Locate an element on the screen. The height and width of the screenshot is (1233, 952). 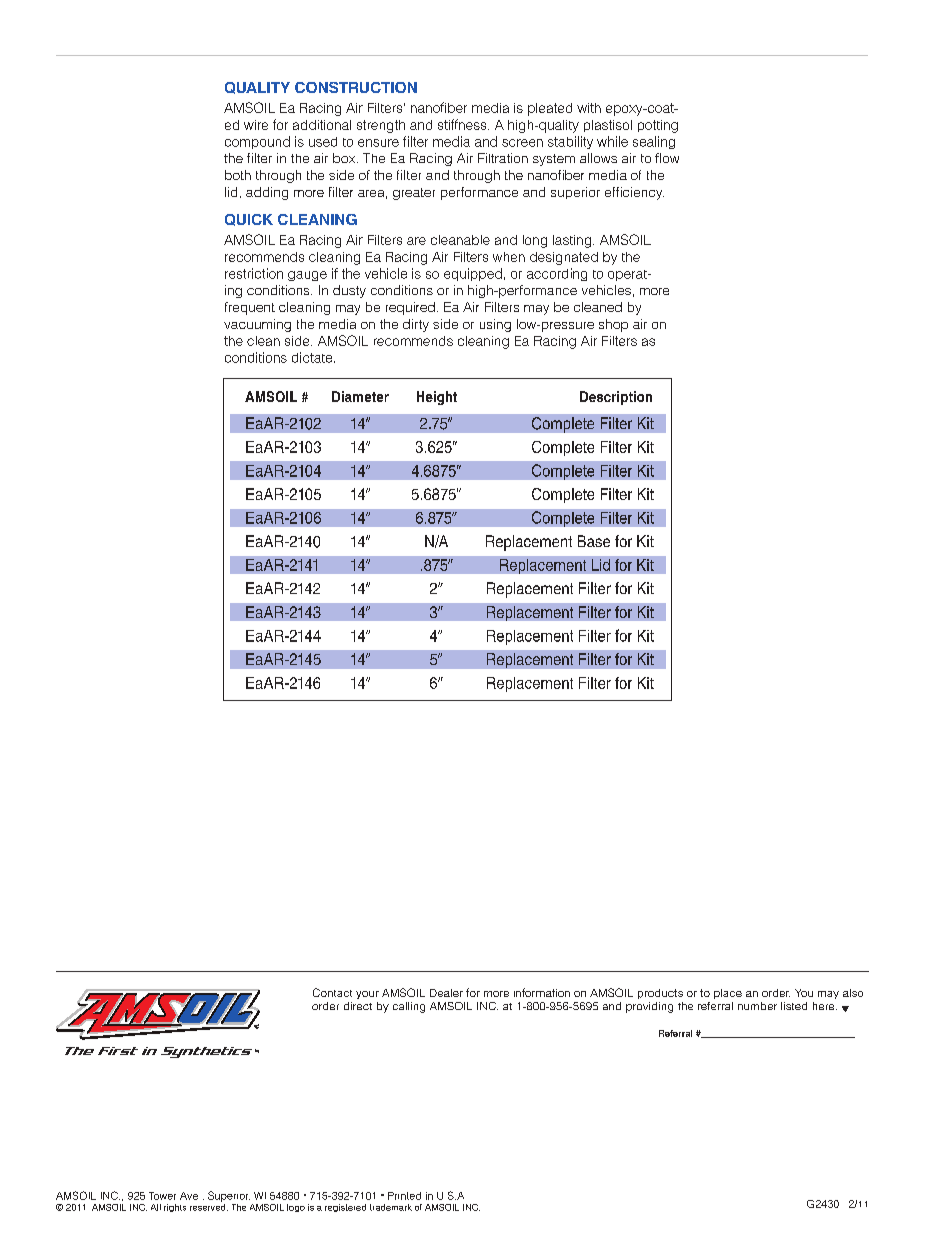
reserved is located at coordinates (209, 1206).
